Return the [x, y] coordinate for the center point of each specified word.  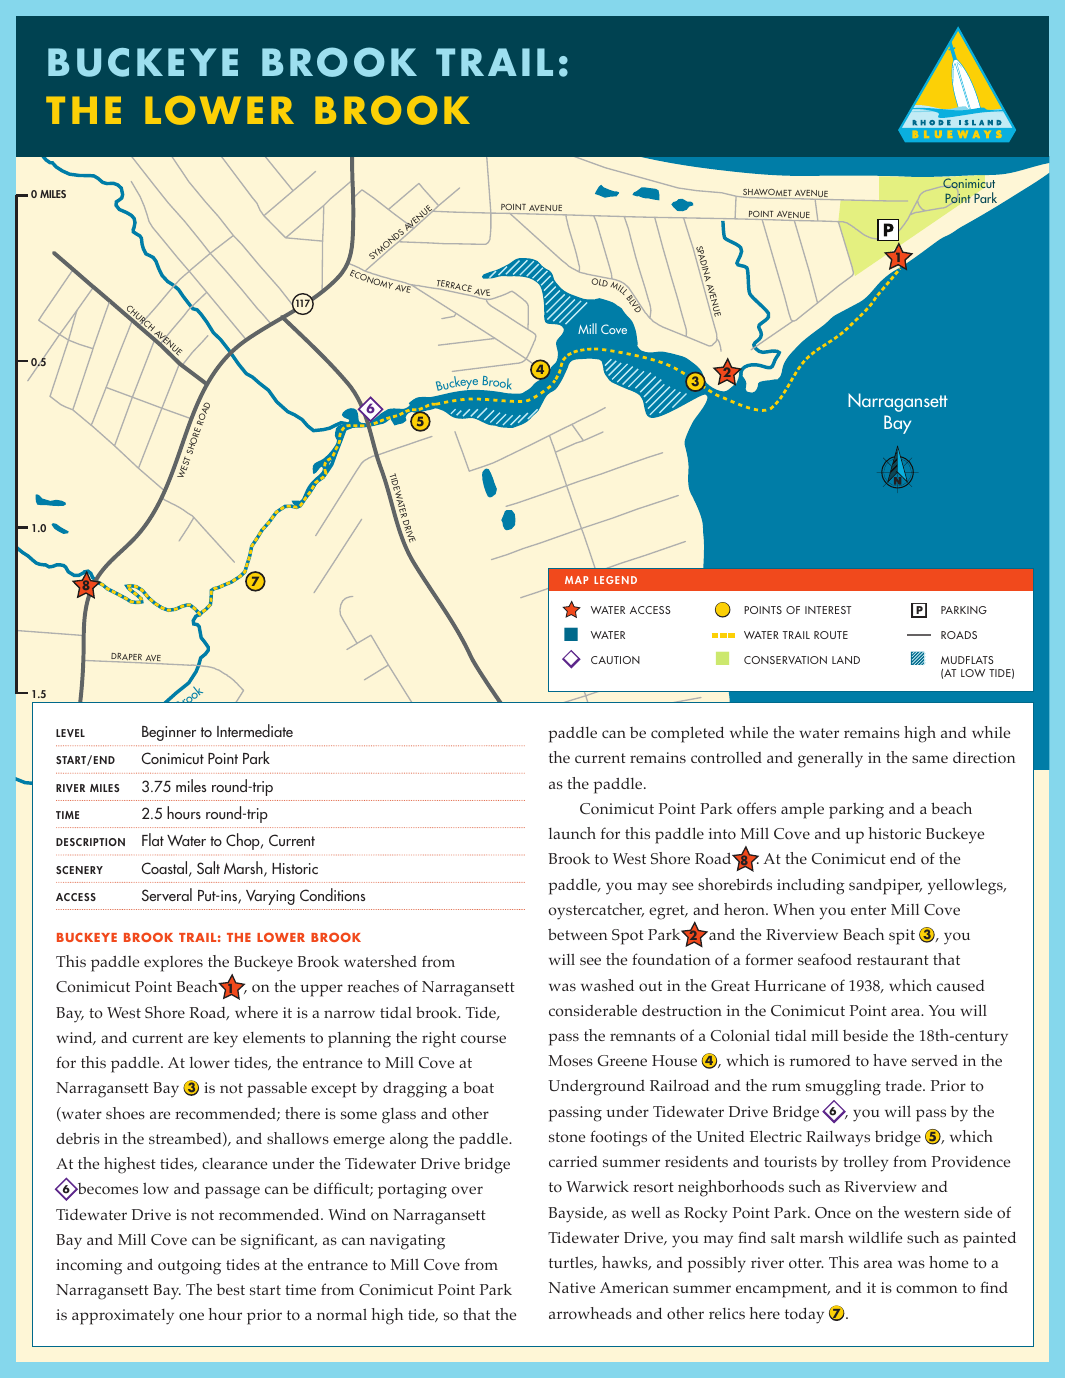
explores [173, 964]
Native [572, 1287]
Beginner [169, 733]
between [578, 934]
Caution [615, 660]
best [231, 1289]
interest [828, 610]
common [927, 1289]
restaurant [893, 960]
